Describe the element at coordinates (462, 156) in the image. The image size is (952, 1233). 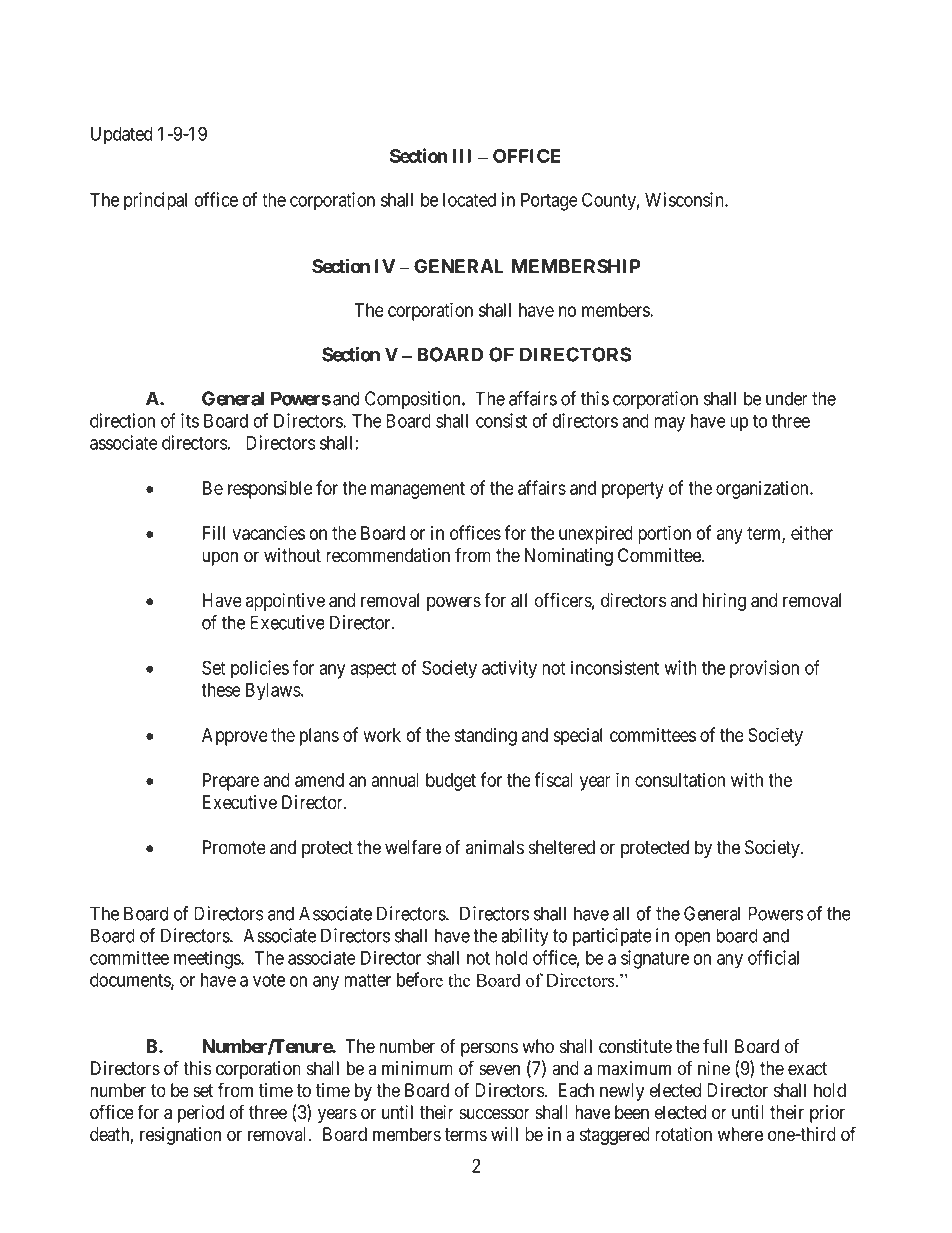
I see `III` at that location.
